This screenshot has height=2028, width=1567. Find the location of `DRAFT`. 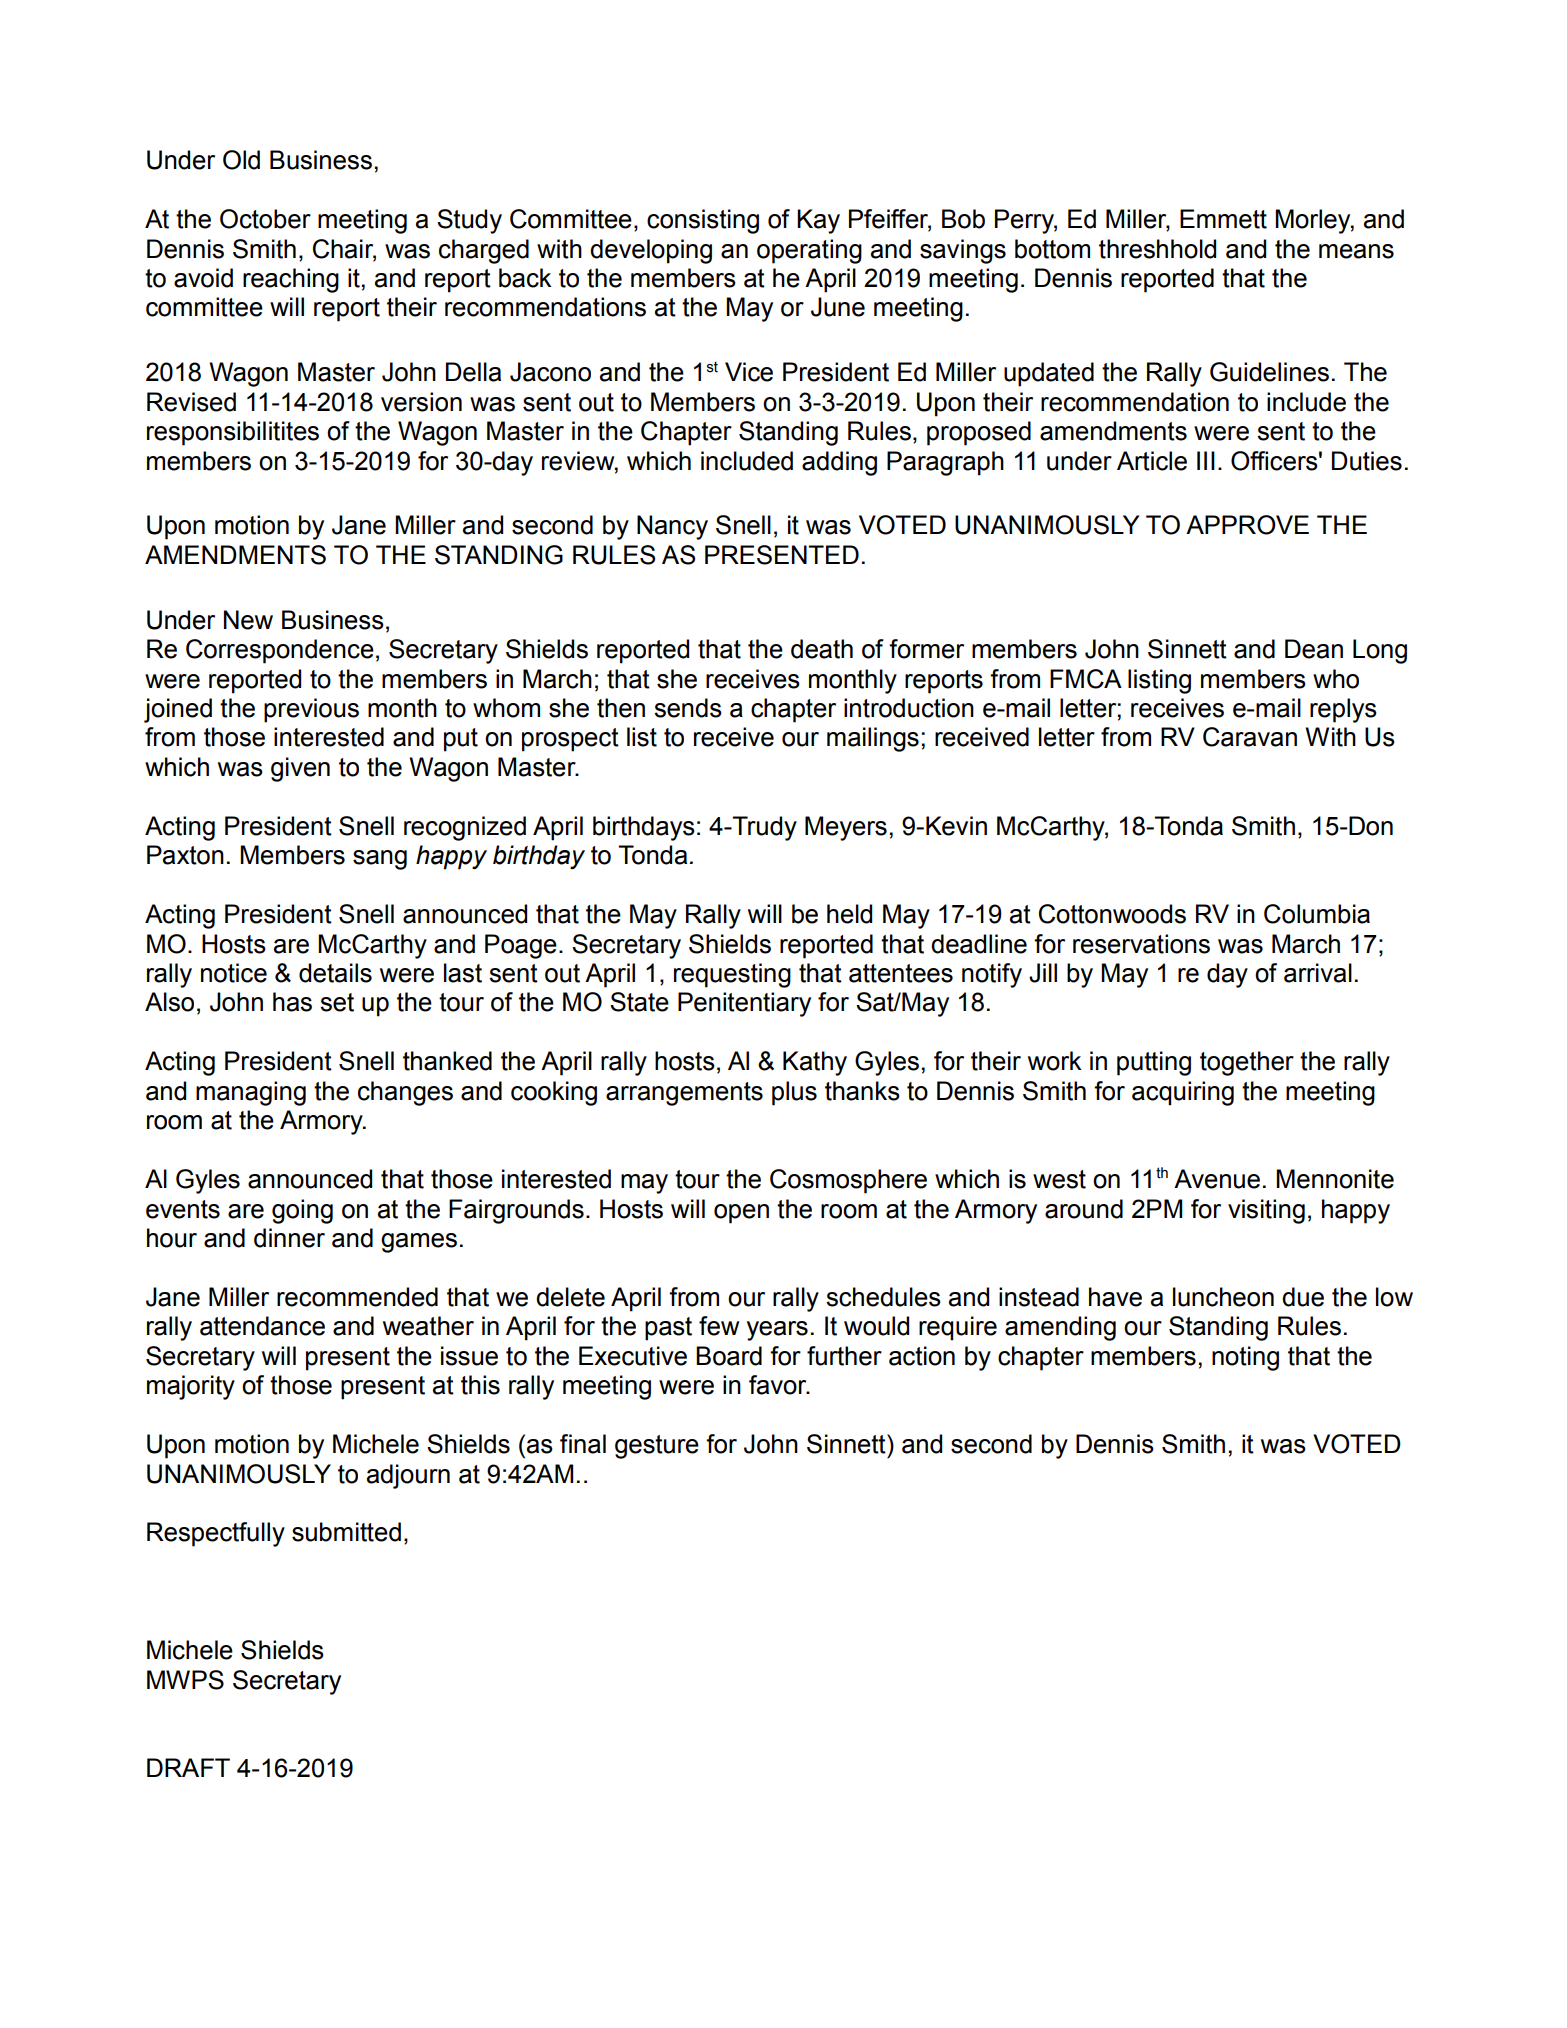

DRAFT is located at coordinates (188, 1767).
